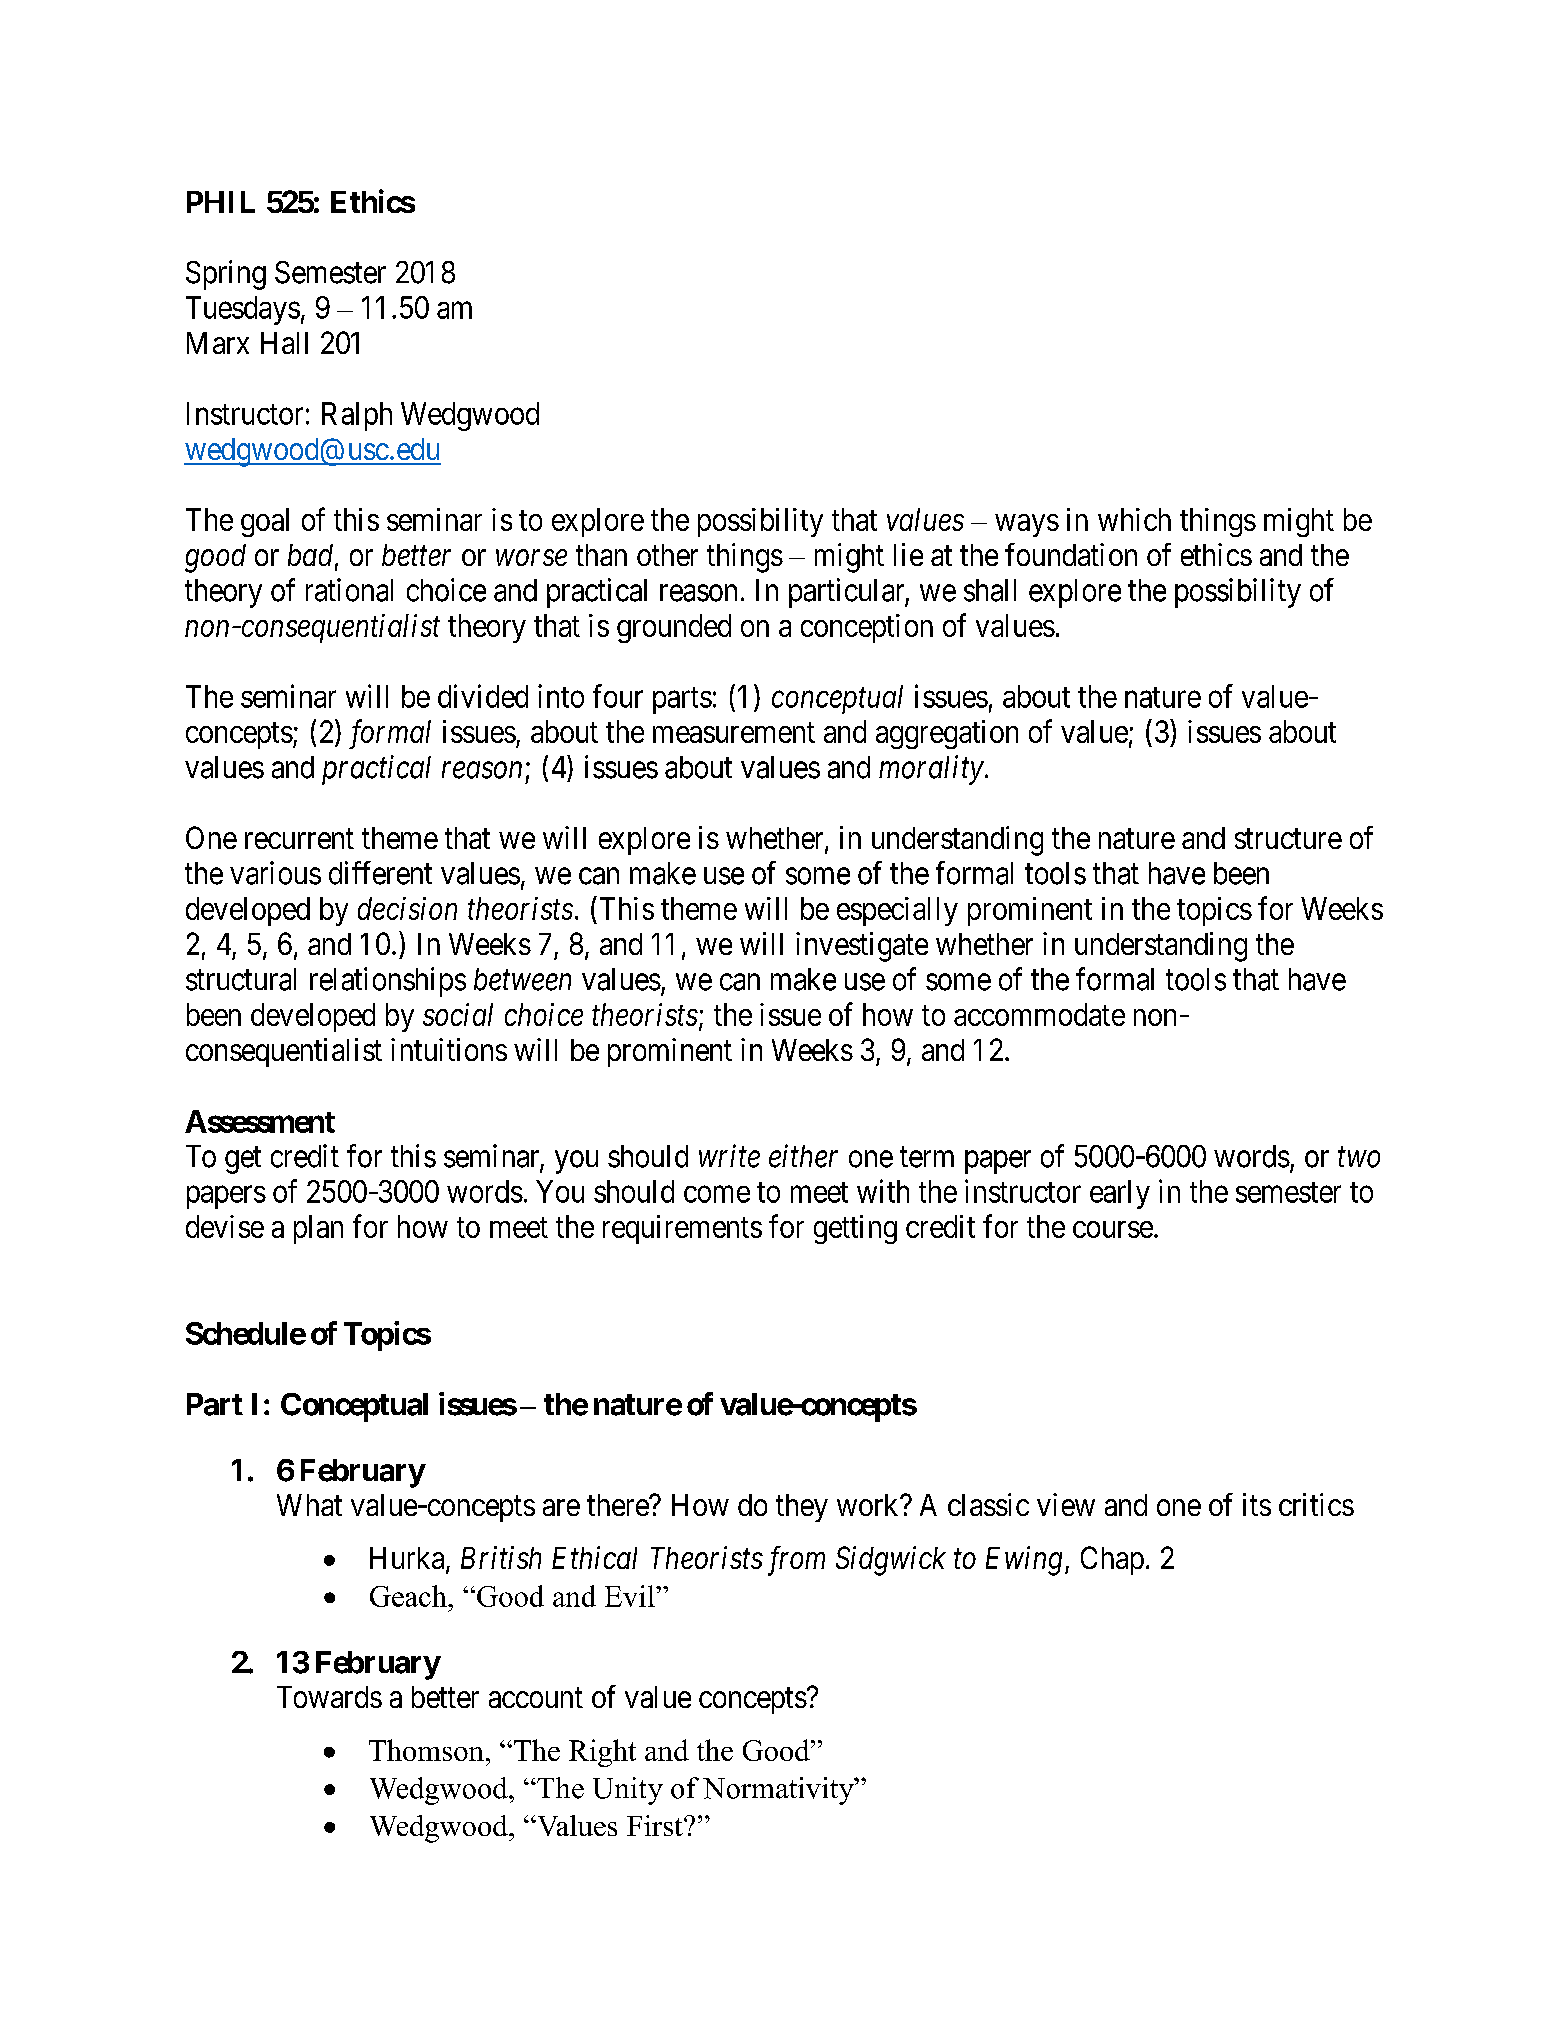 This screenshot has height=2029, width=1567. What do you see at coordinates (862, 947) in the screenshot?
I see `investigate` at bounding box center [862, 947].
